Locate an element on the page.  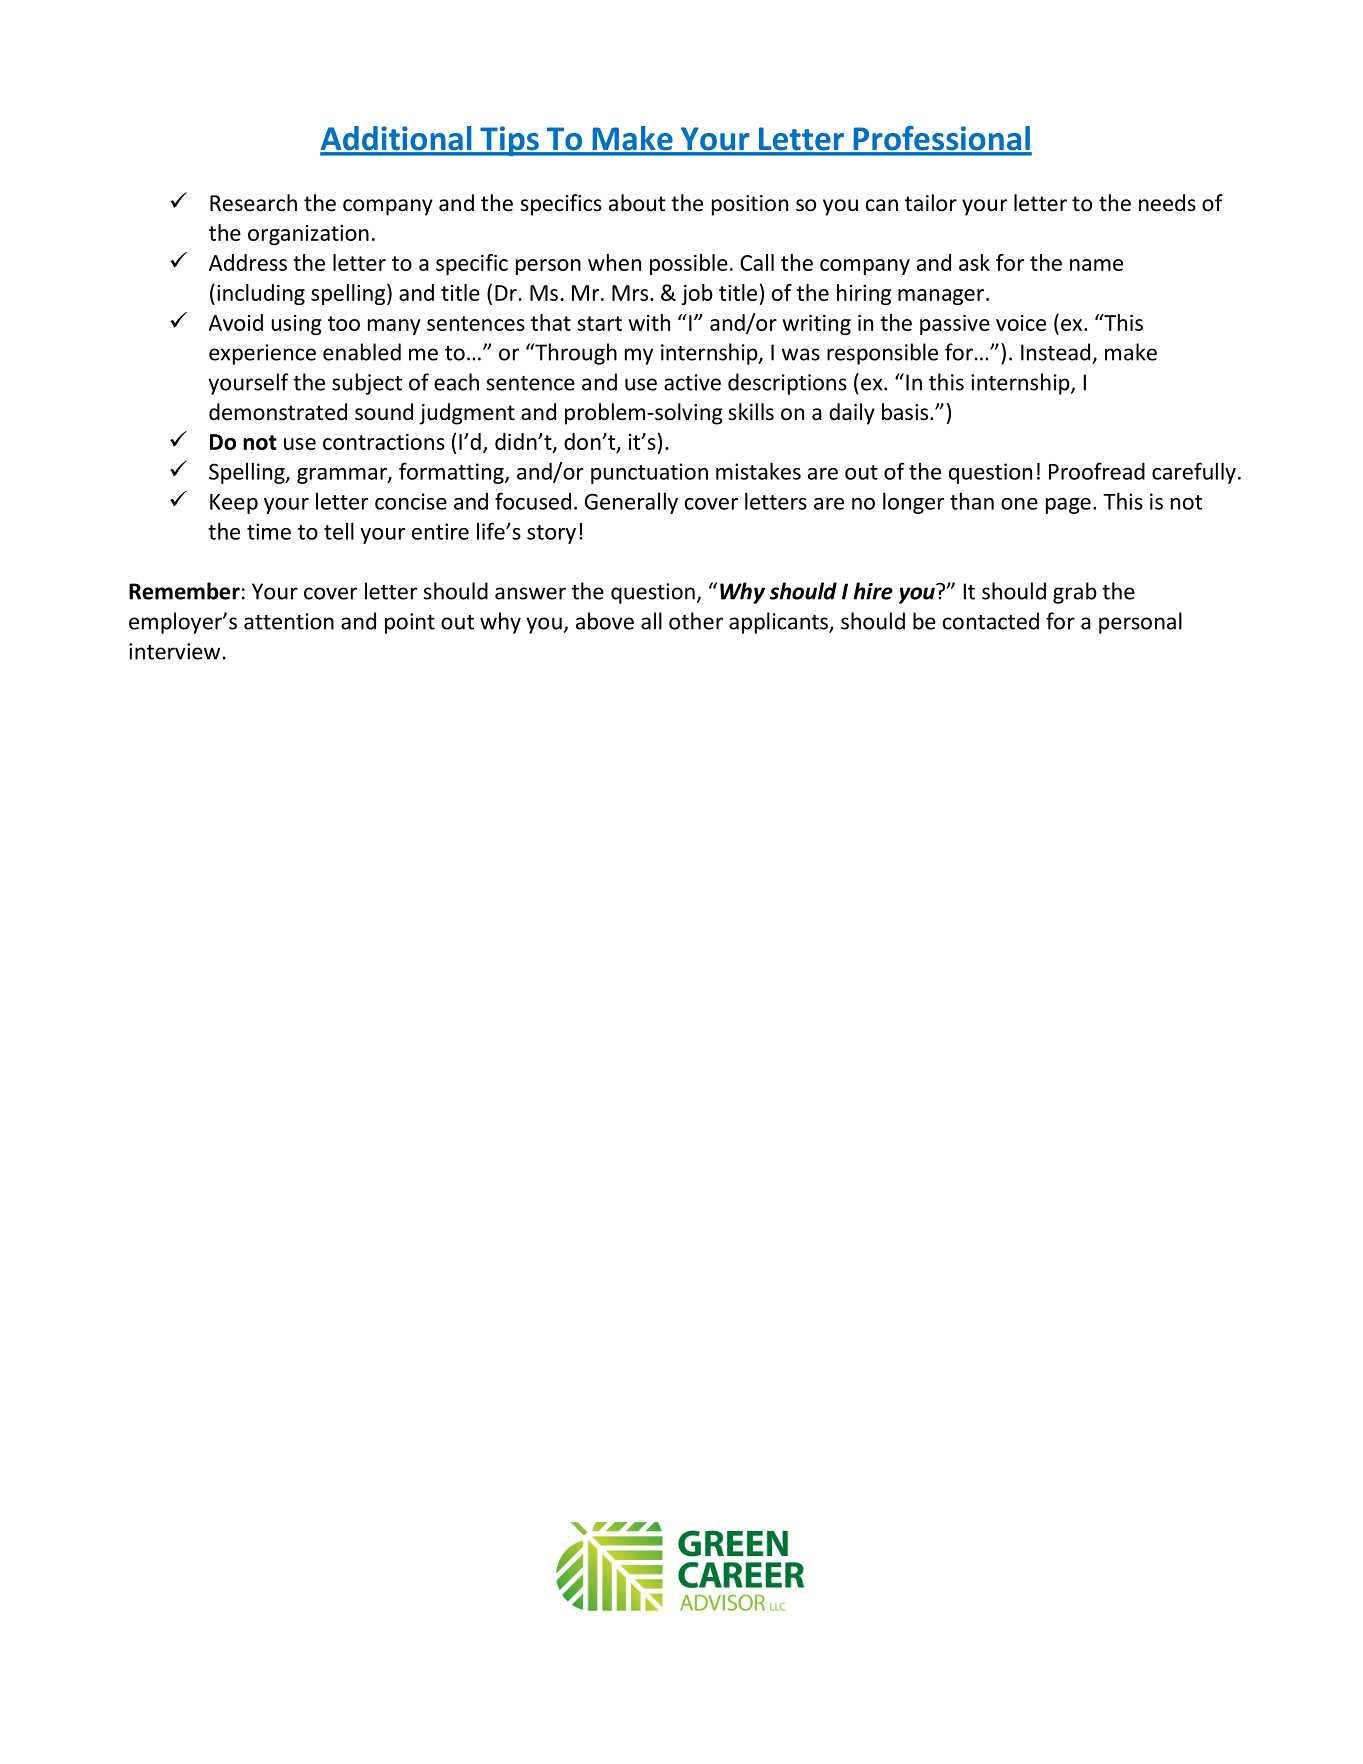
page is located at coordinates (1068, 506).
